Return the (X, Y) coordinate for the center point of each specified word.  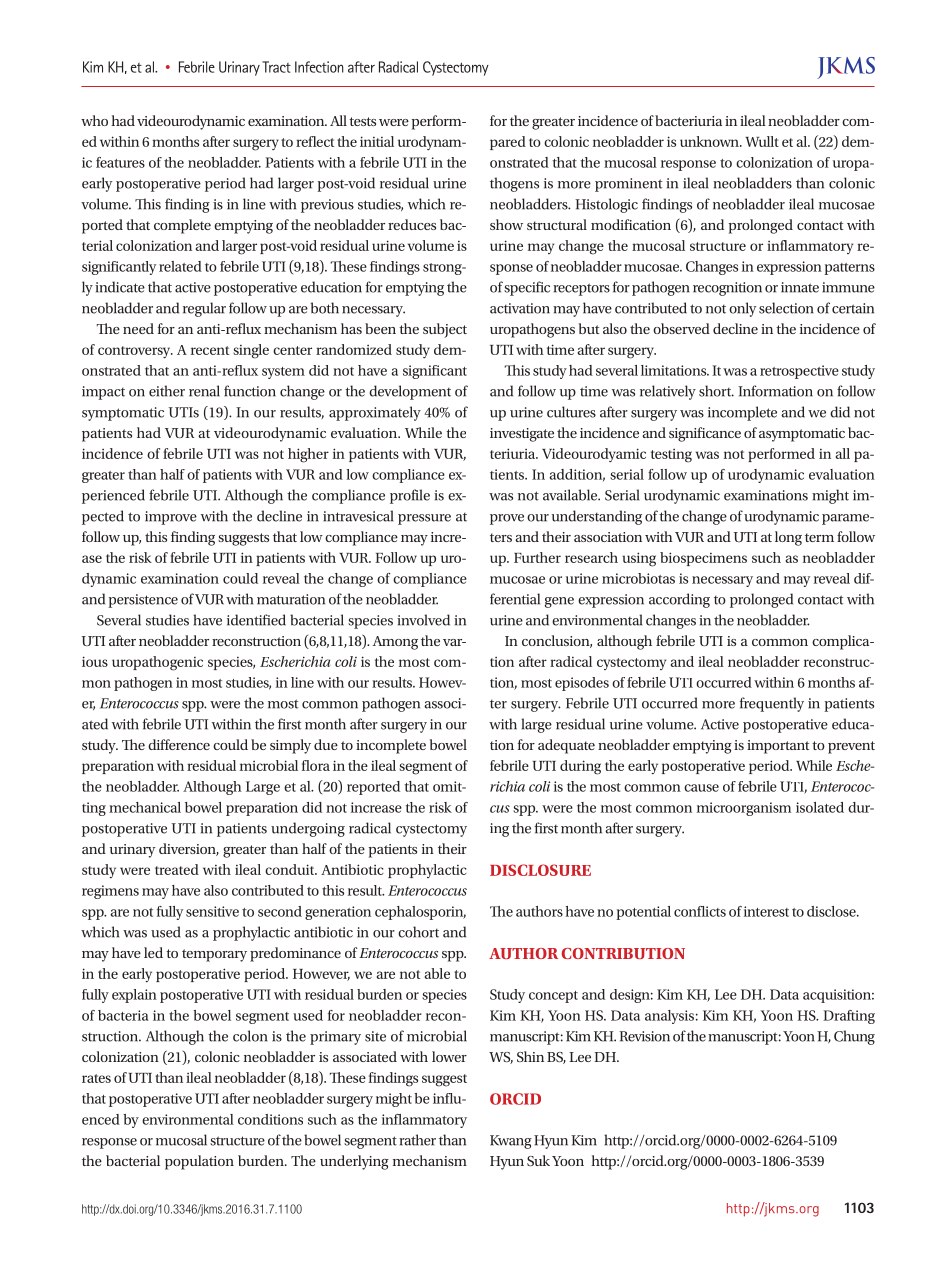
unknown (710, 141)
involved (423, 620)
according (679, 600)
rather (417, 1140)
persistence (143, 601)
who (94, 120)
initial (377, 141)
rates (96, 1078)
